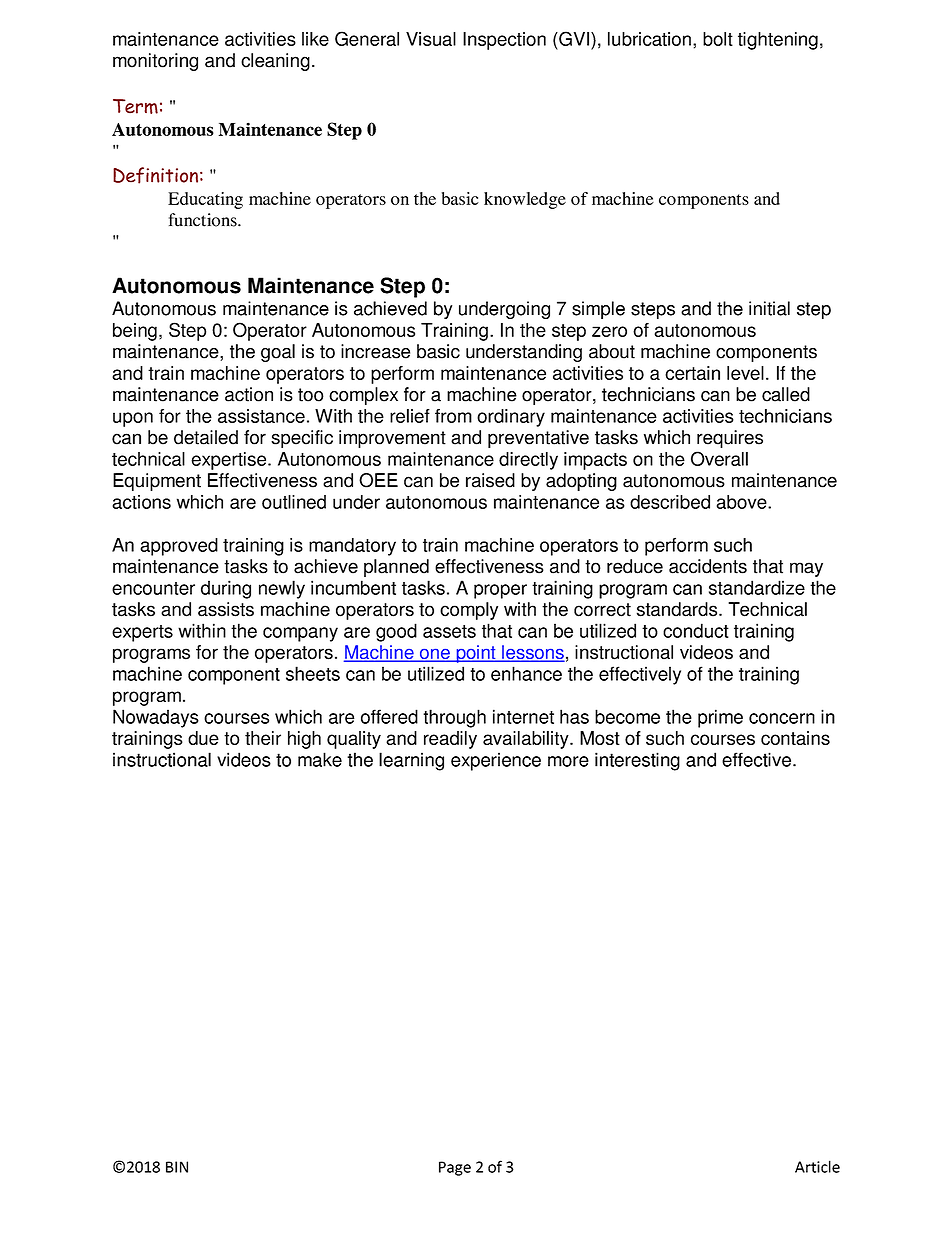  What do you see at coordinates (817, 1166) in the page?
I see `Article` at bounding box center [817, 1166].
